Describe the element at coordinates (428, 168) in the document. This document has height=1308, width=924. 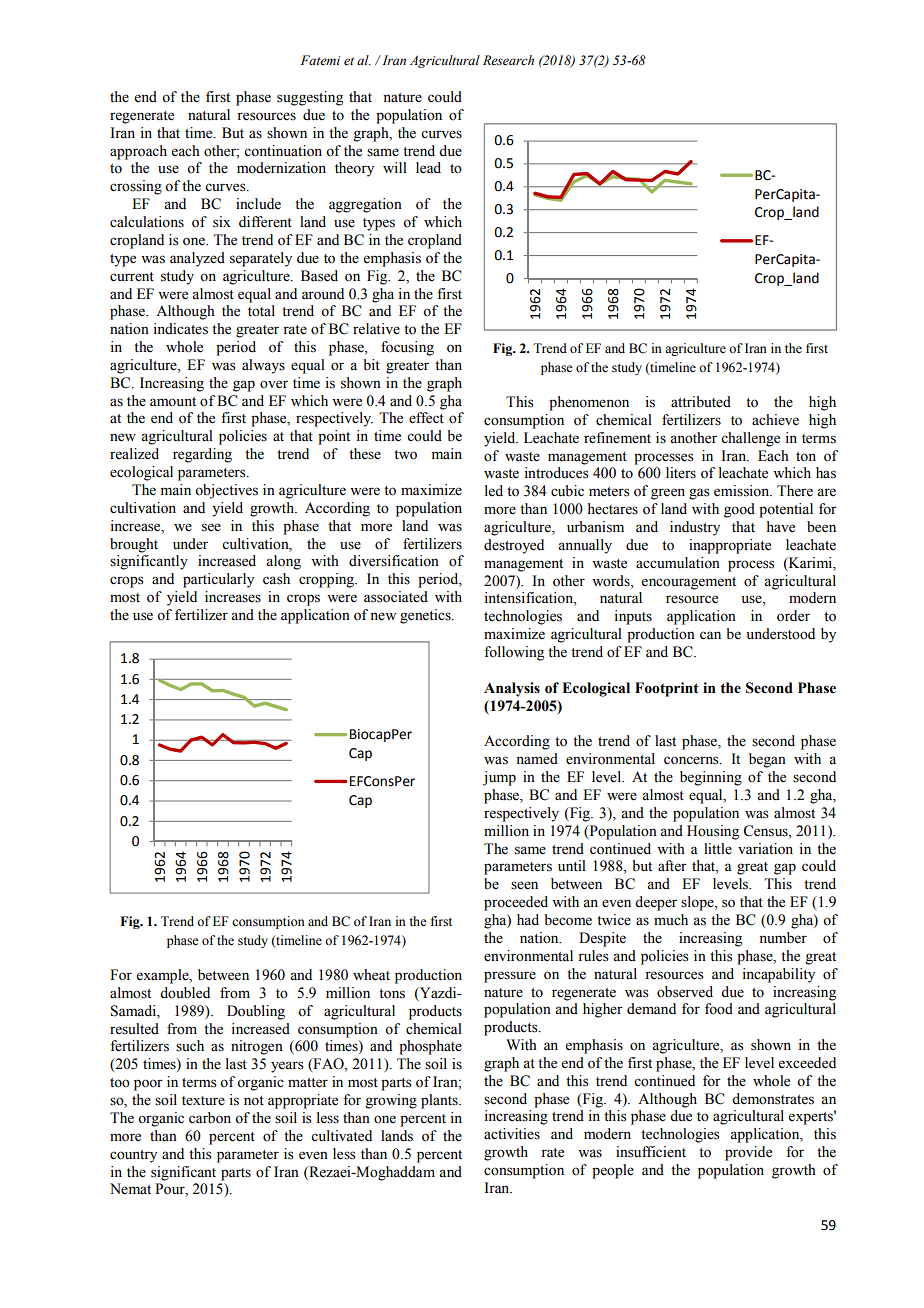
I see `lead` at that location.
